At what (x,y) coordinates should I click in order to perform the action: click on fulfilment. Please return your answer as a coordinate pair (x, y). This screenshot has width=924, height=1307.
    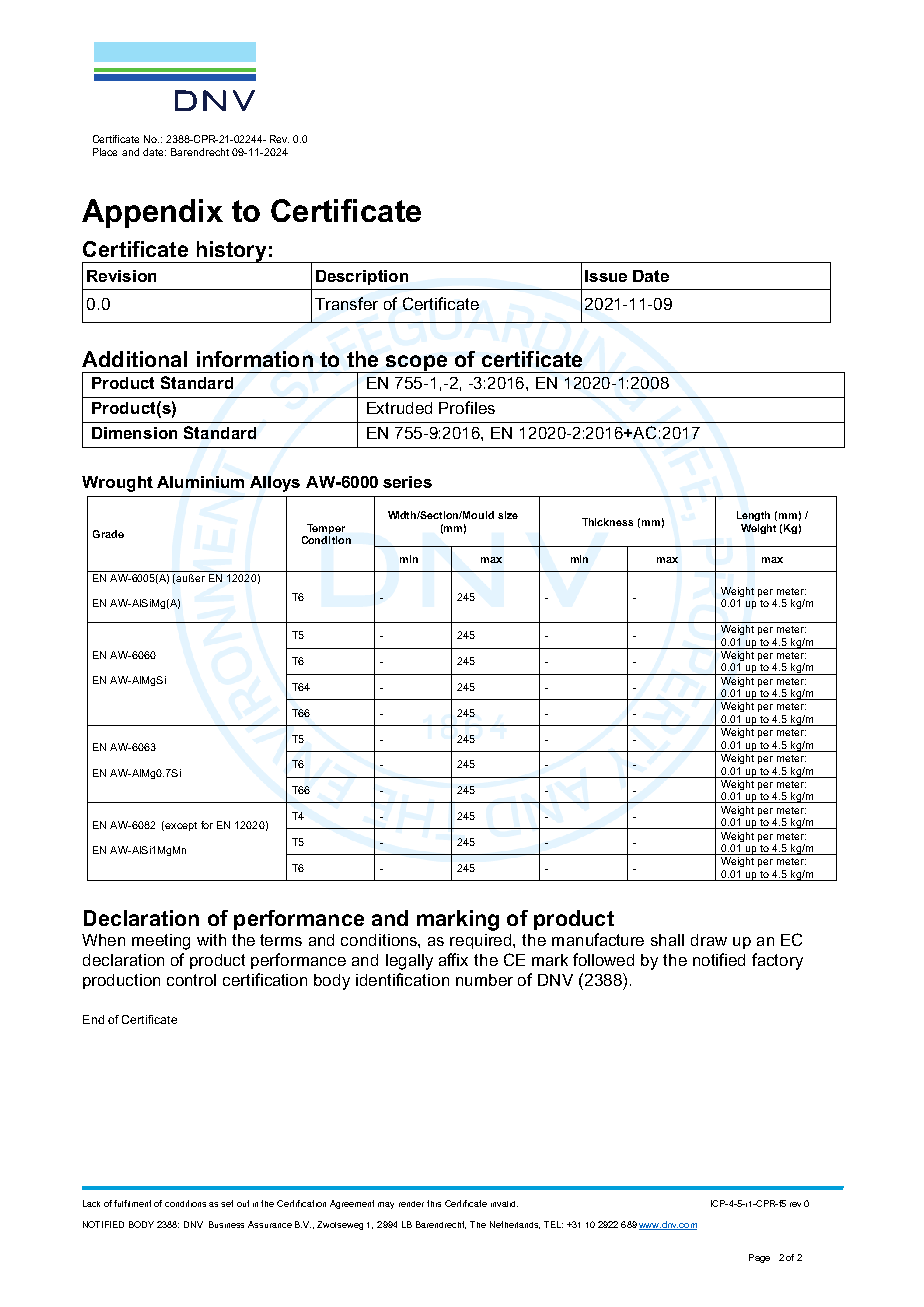
    Looking at the image, I should click on (132, 1203).
